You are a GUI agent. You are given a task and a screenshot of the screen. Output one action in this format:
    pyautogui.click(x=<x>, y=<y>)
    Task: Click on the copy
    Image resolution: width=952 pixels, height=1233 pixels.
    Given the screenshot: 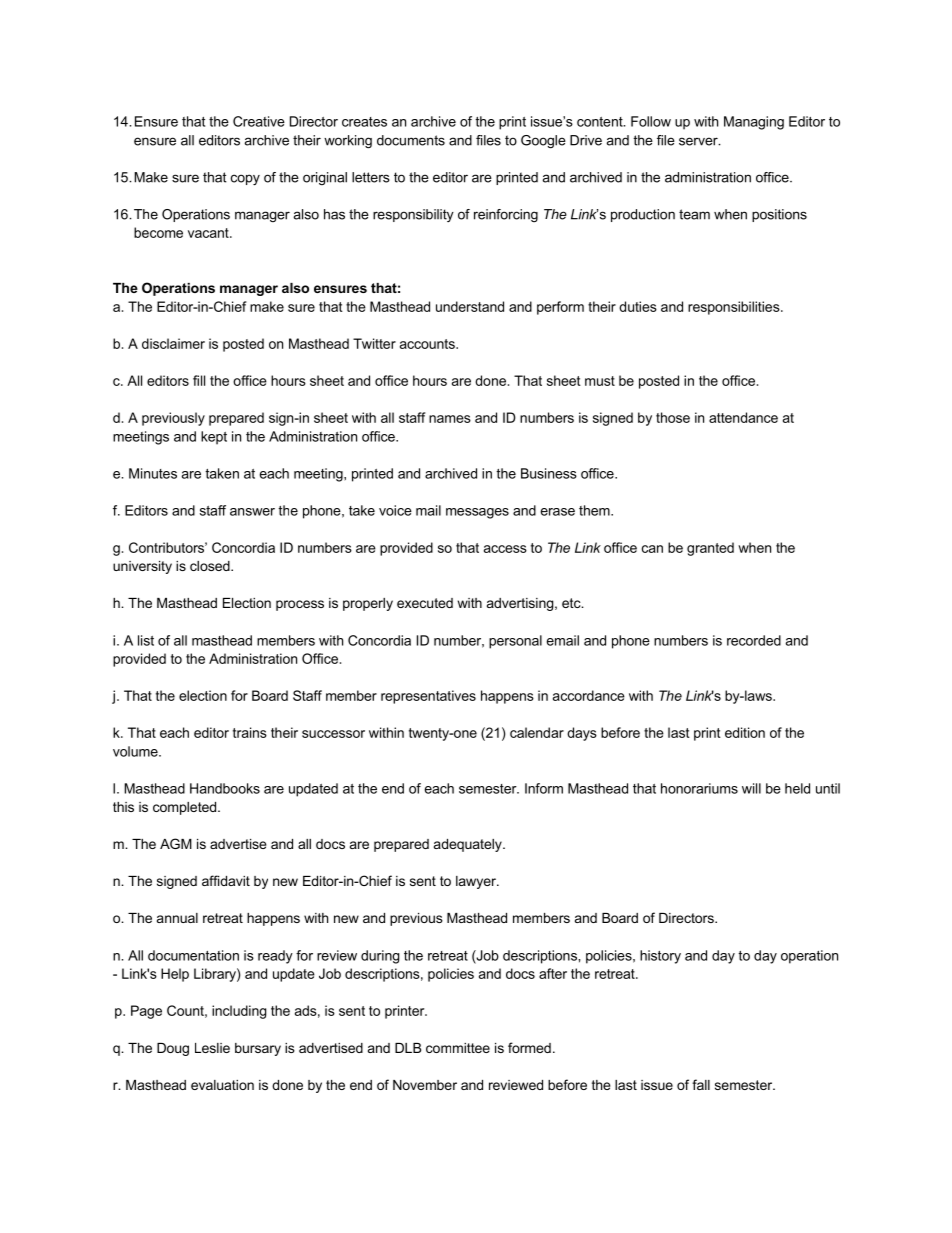 What is the action you would take?
    pyautogui.click(x=245, y=180)
